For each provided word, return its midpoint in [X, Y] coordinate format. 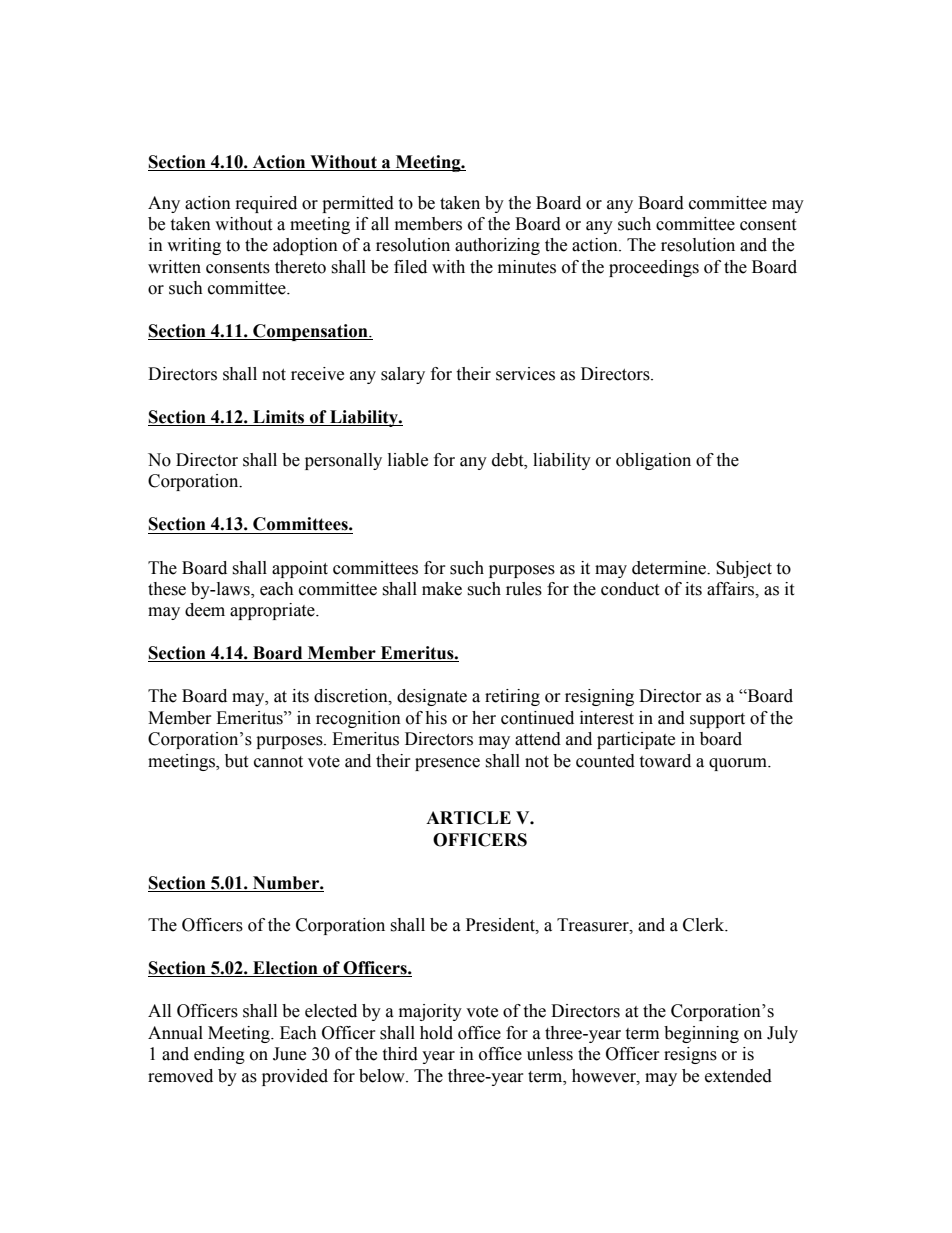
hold [436, 1033]
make [442, 589]
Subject [744, 569]
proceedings [654, 268]
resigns [690, 1055]
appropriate [273, 611]
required [266, 204]
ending [219, 1055]
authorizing [497, 246]
